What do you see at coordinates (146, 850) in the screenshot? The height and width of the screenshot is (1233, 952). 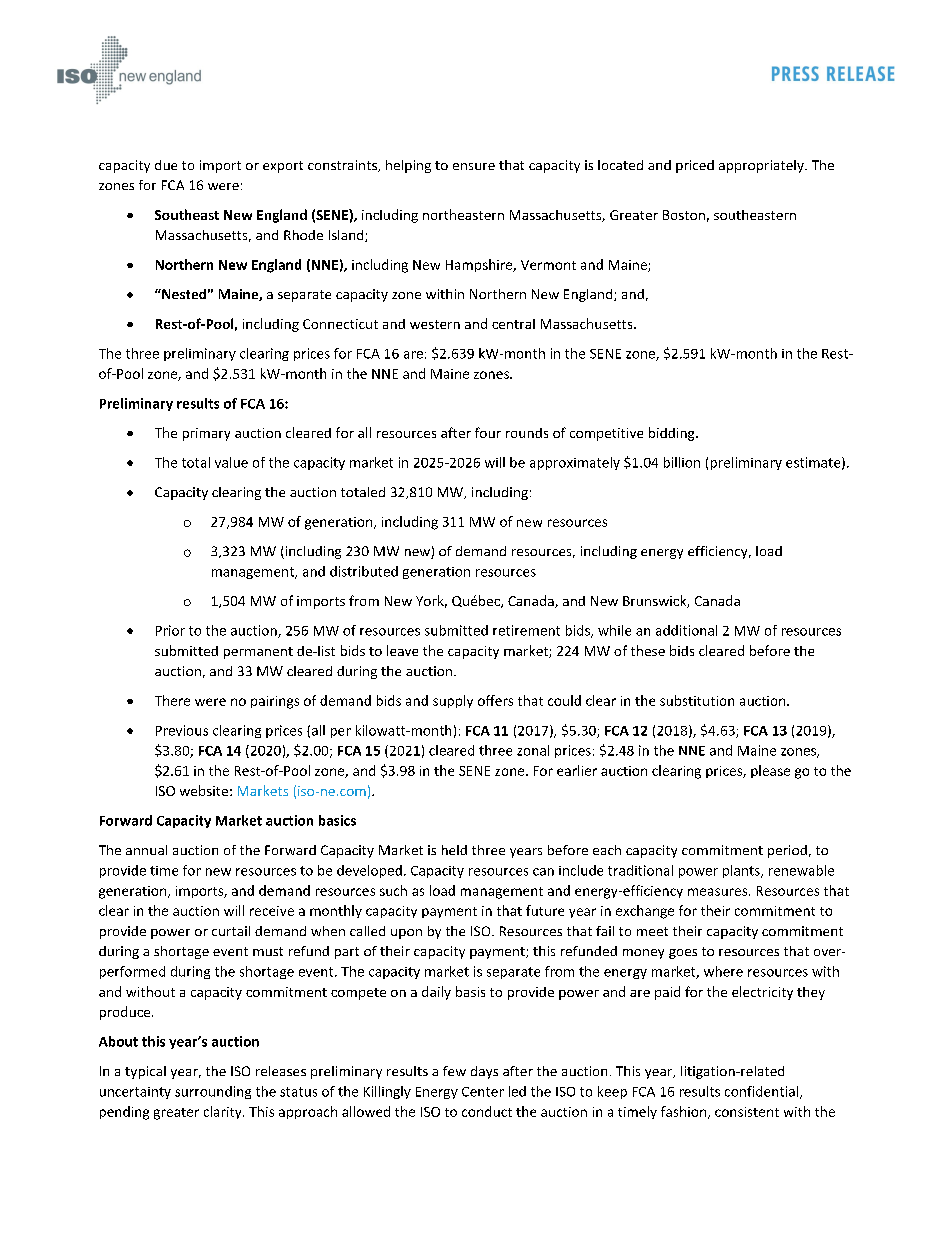 I see `annual` at bounding box center [146, 850].
